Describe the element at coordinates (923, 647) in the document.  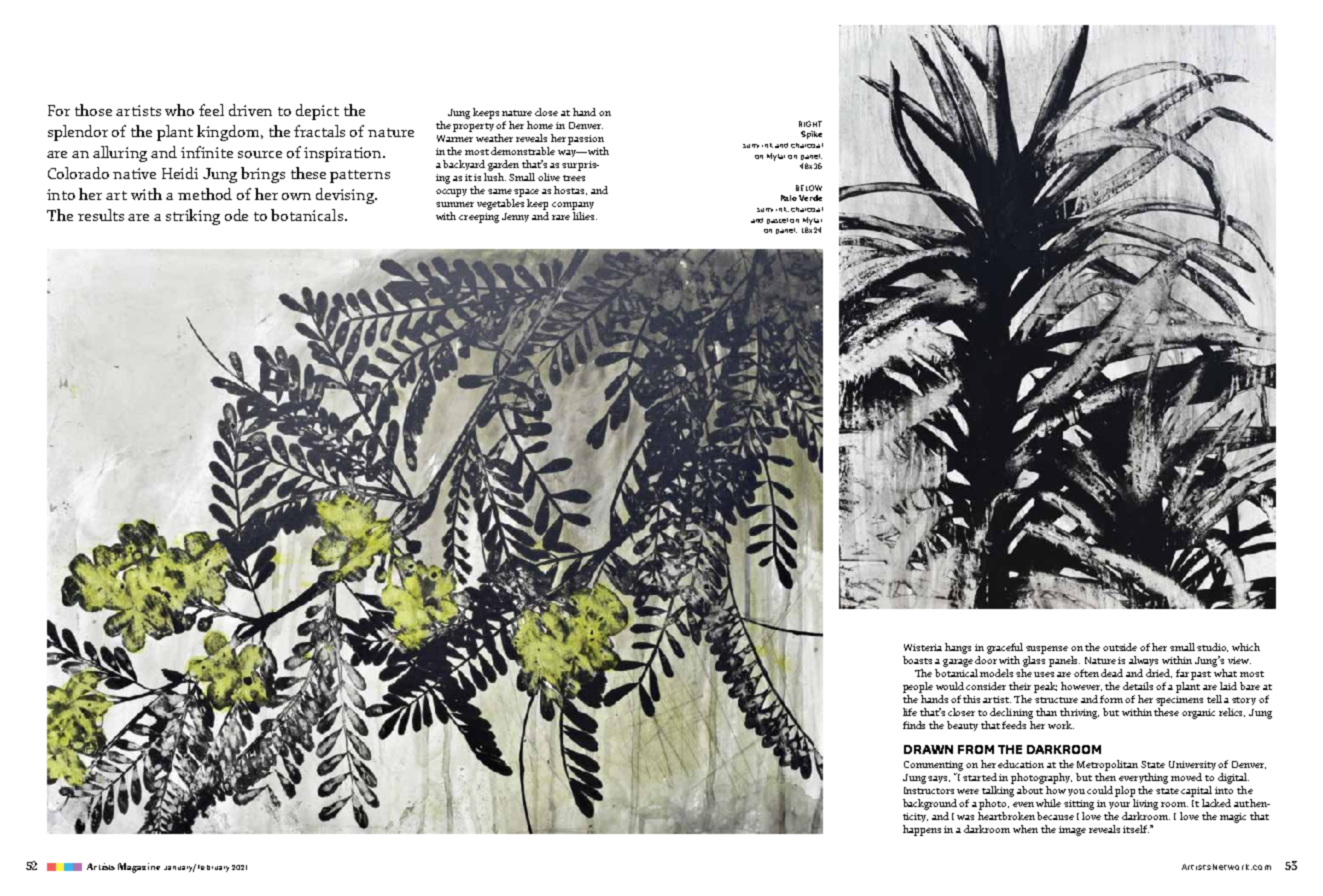
I see `Wisteria` at that location.
